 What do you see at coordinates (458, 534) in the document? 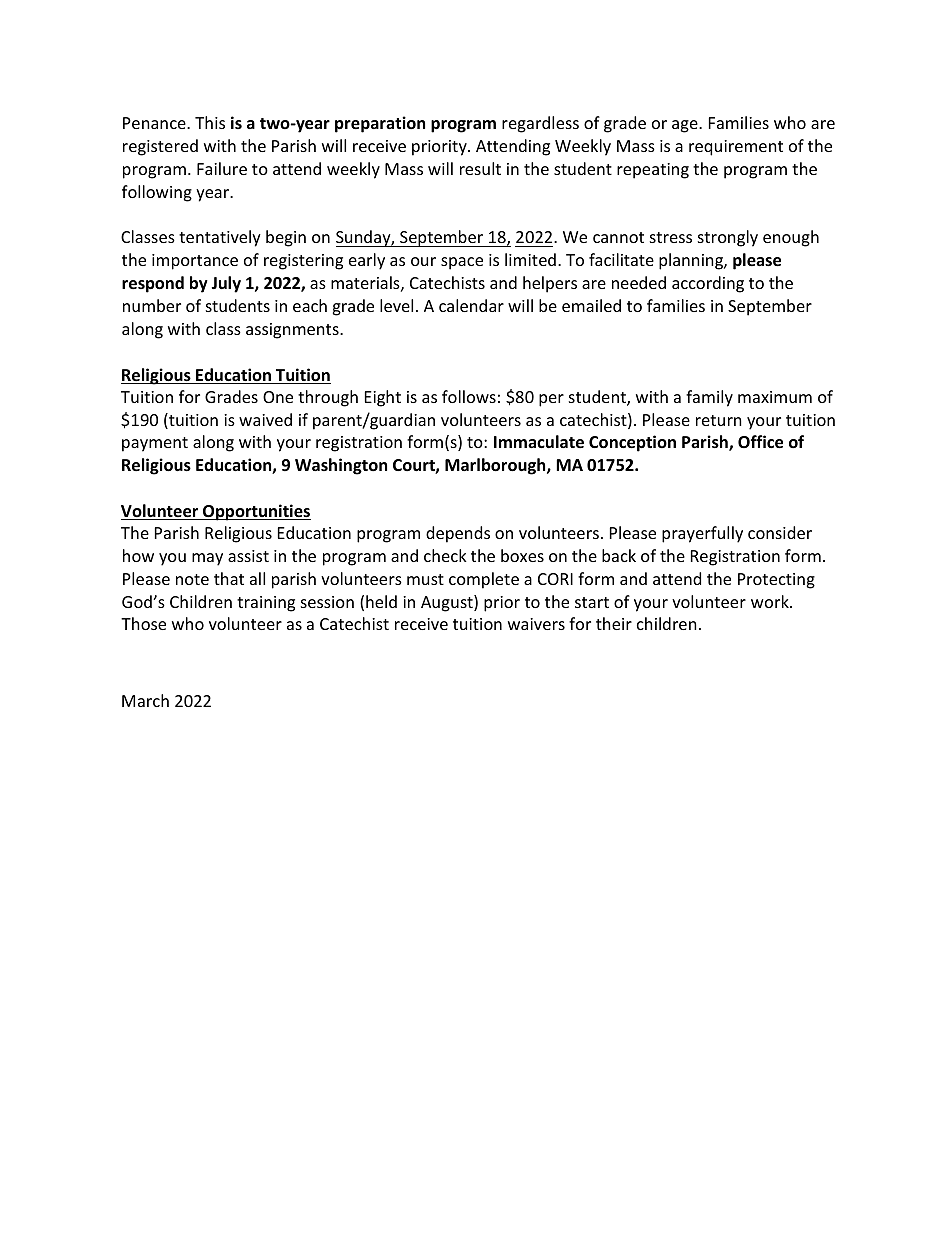
I see `depends` at bounding box center [458, 534].
